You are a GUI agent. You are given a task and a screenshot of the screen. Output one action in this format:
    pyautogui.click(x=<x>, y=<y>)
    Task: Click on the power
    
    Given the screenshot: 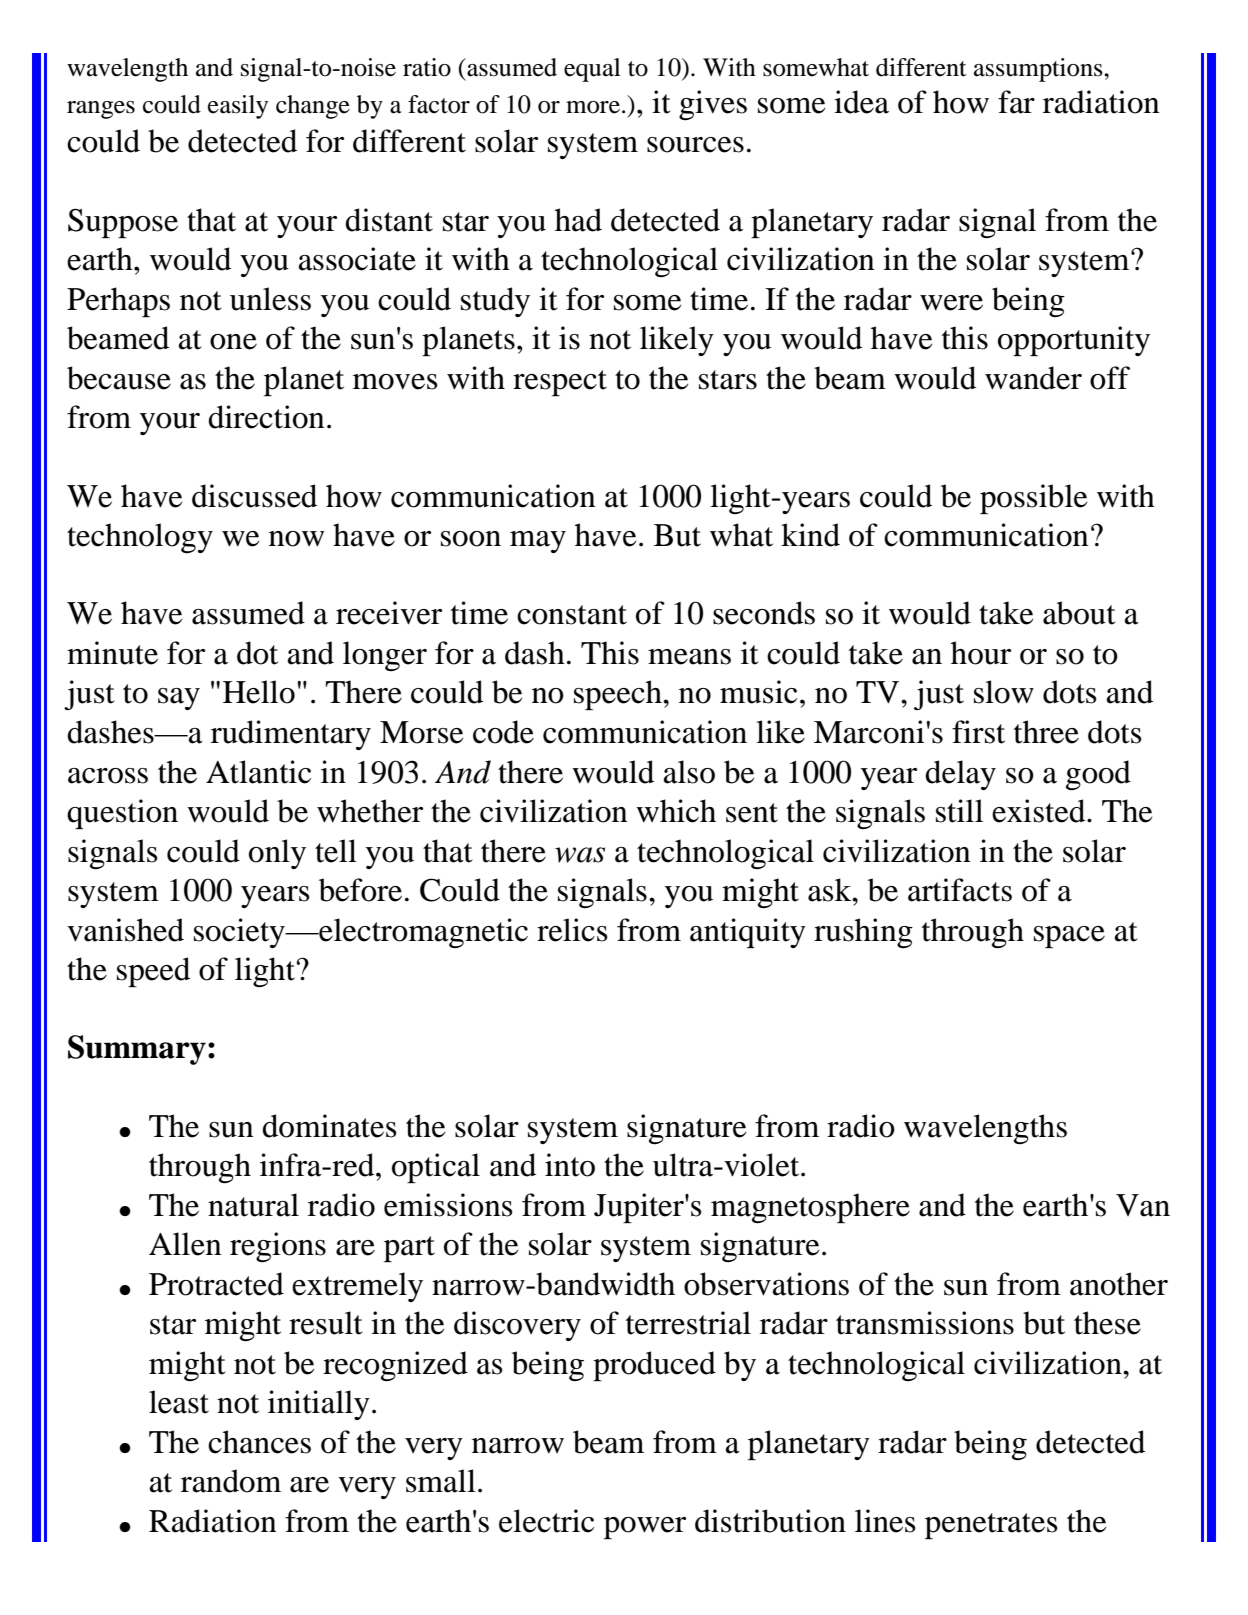 What is the action you would take?
    pyautogui.click(x=645, y=1528)
